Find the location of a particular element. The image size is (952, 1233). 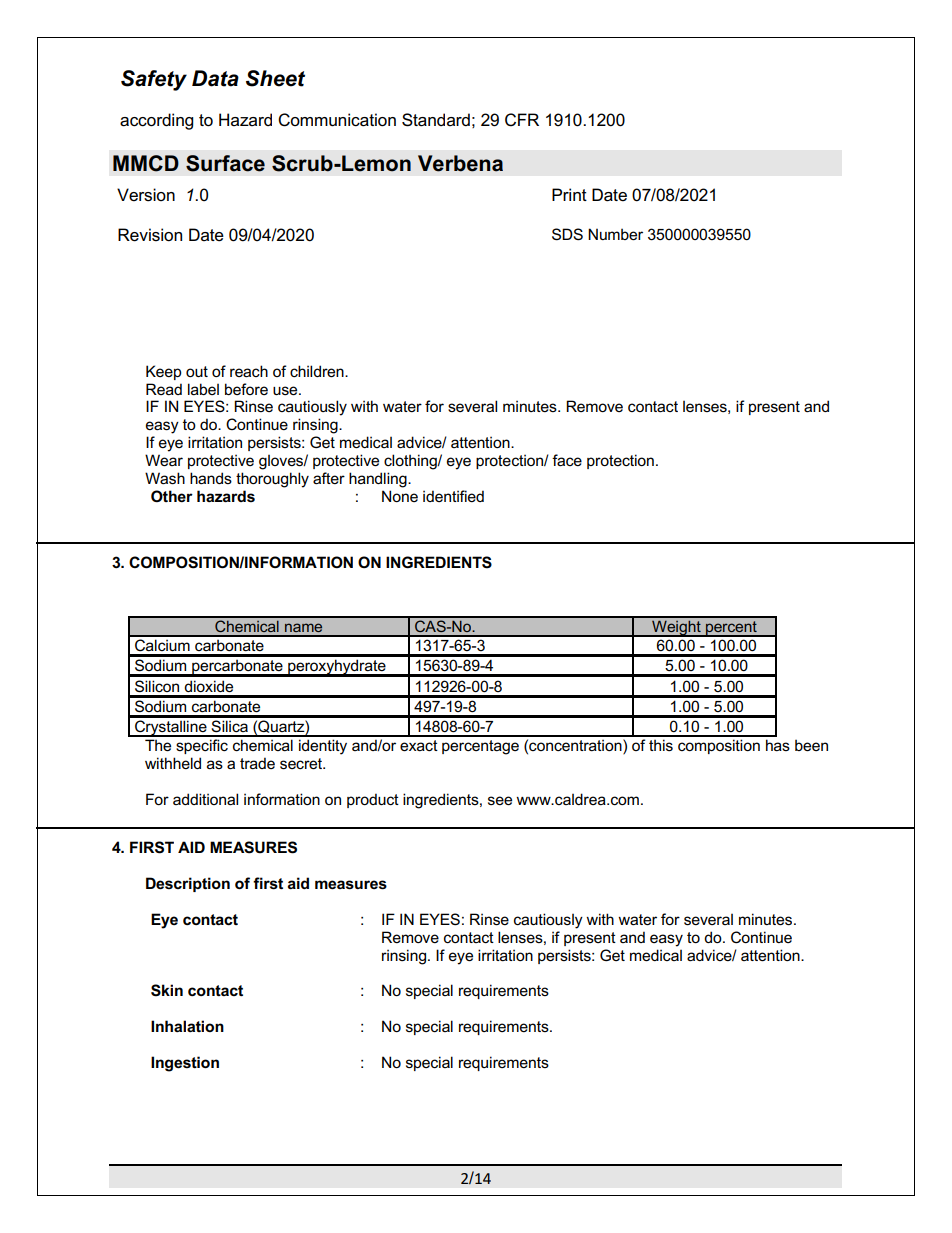

product is located at coordinates (373, 800).
